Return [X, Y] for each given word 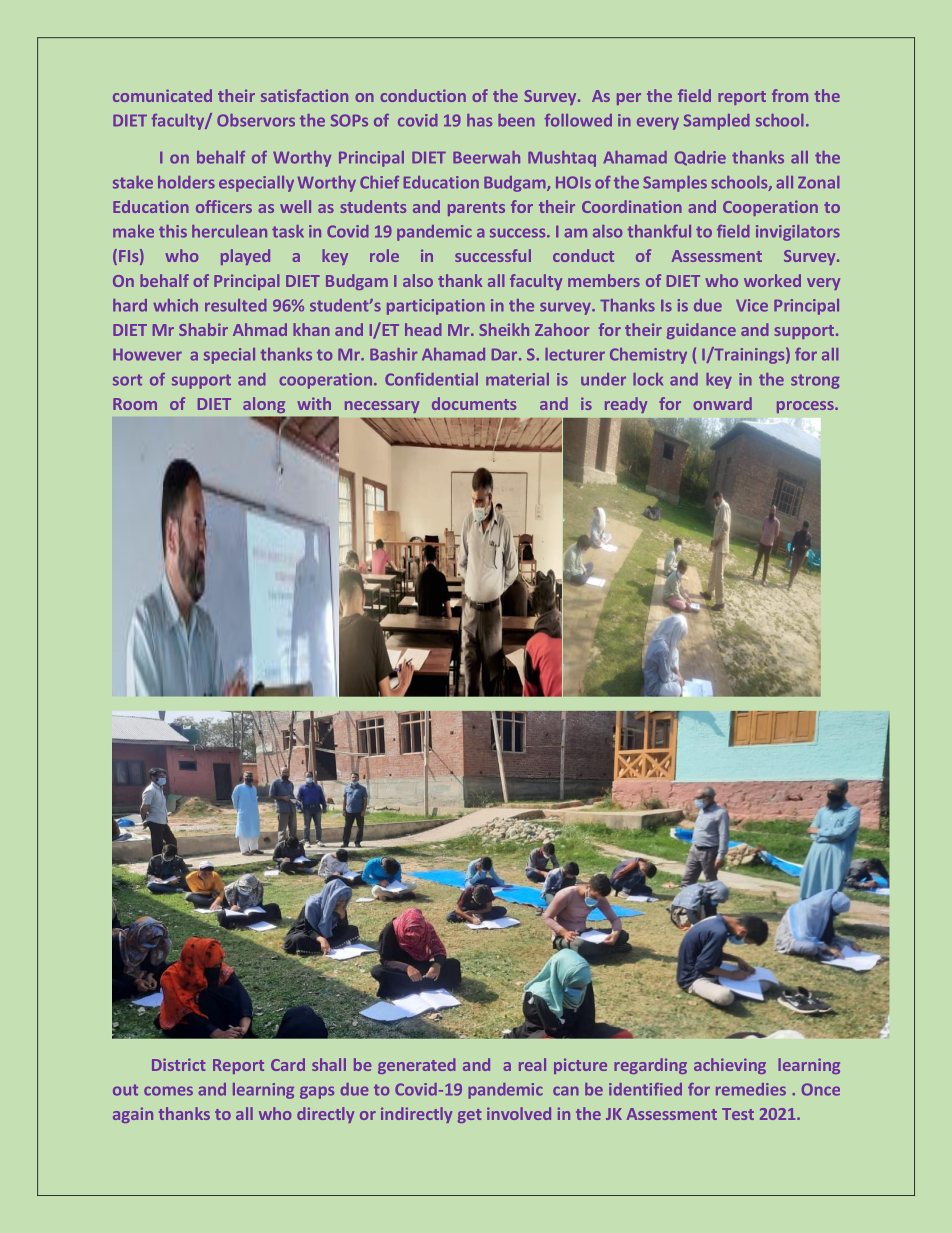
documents [474, 403]
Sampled [717, 122]
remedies [751, 1089]
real [532, 1064]
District [178, 1064]
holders [186, 182]
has [479, 120]
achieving [730, 1066]
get [469, 1116]
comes [168, 1091]
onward [722, 403]
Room [135, 404]
